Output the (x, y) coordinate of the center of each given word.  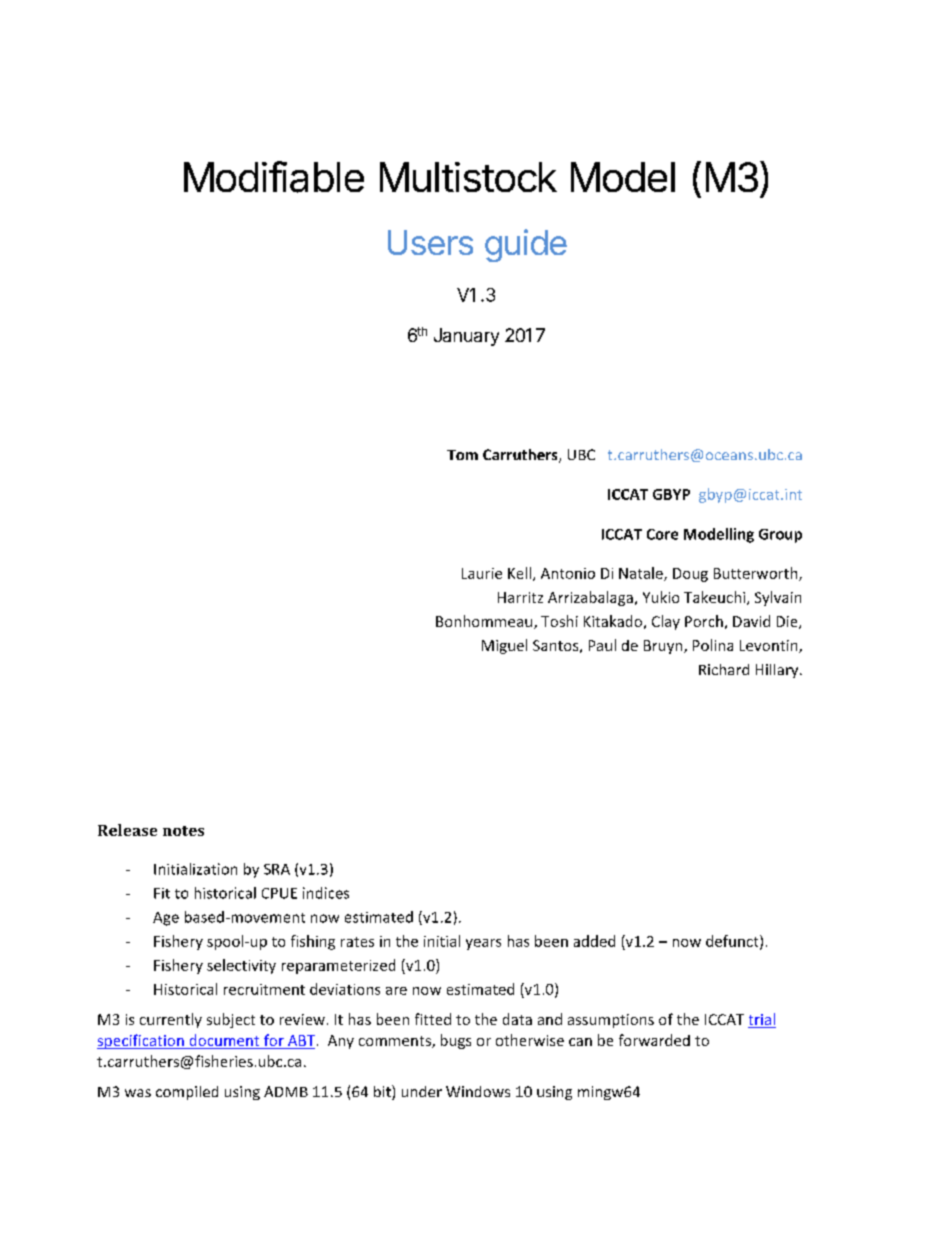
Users (430, 242)
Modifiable (274, 177)
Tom (462, 455)
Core (662, 534)
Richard (724, 669)
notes (183, 831)
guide (526, 245)
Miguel (504, 646)
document (224, 1041)
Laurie (482, 573)
